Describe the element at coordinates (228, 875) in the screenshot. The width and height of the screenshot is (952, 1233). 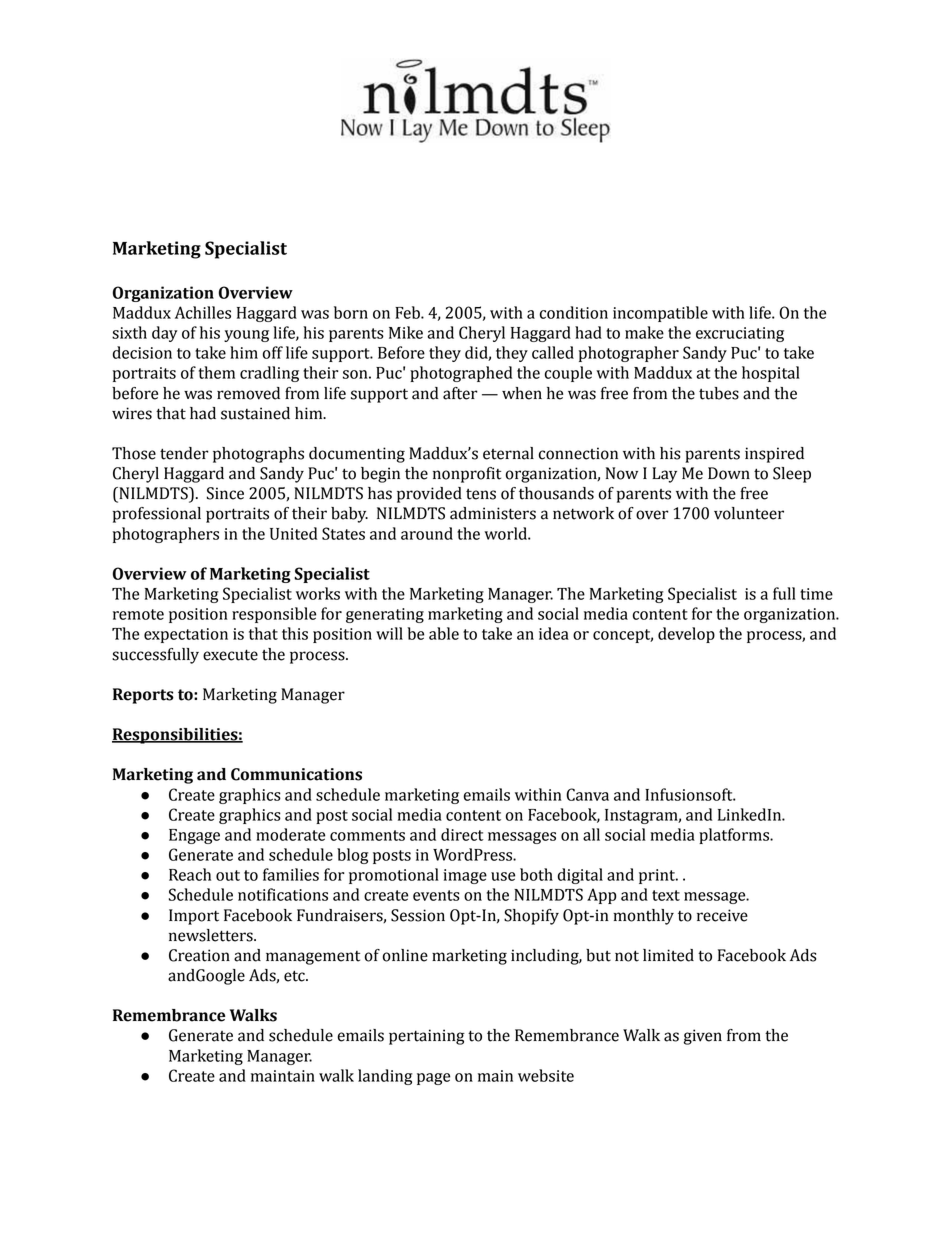
I see `out` at that location.
